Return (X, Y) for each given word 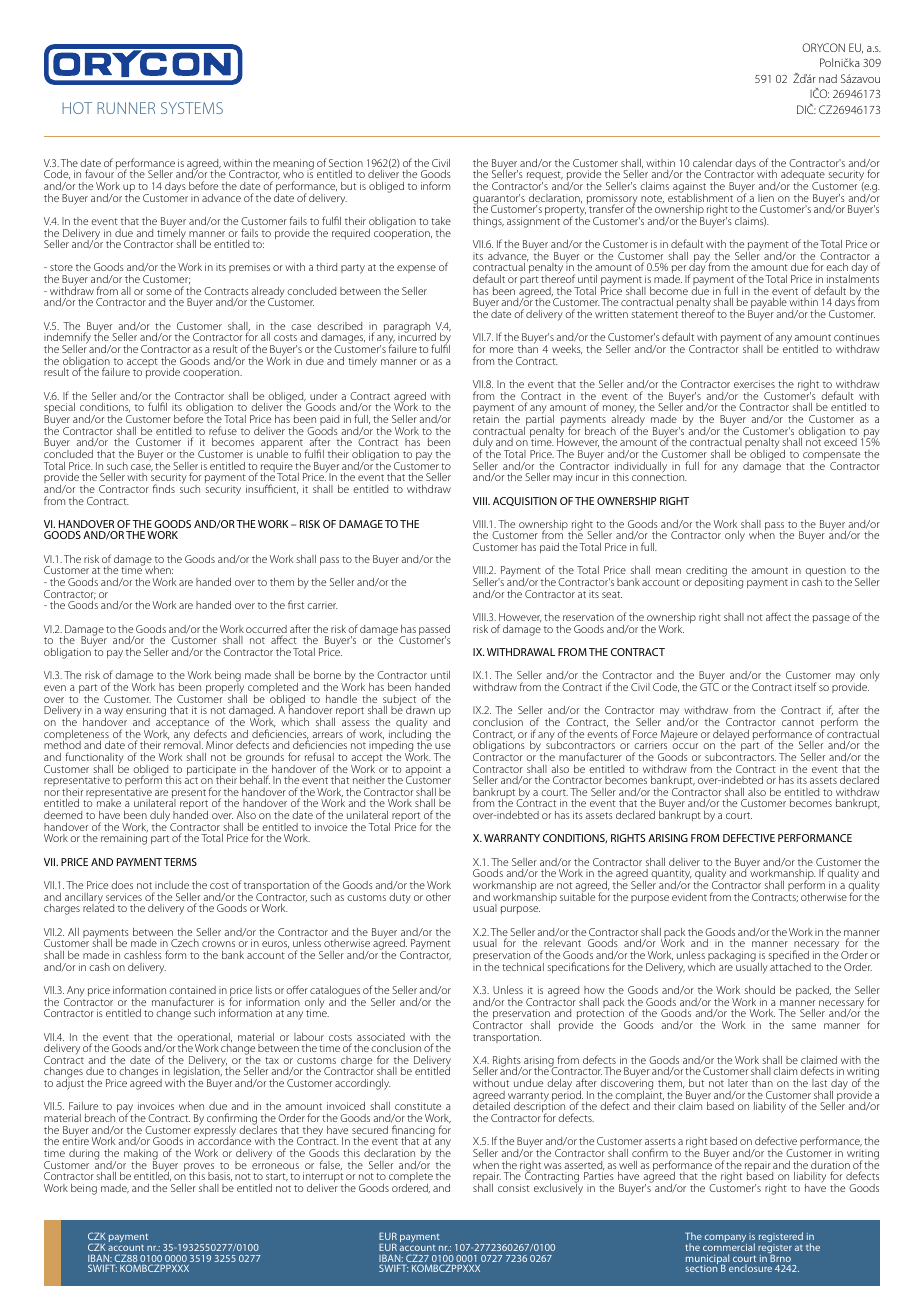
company (726, 1239)
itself (805, 686)
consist (514, 1188)
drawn (420, 710)
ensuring (146, 713)
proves (199, 1168)
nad (828, 78)
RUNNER (126, 108)
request (545, 177)
